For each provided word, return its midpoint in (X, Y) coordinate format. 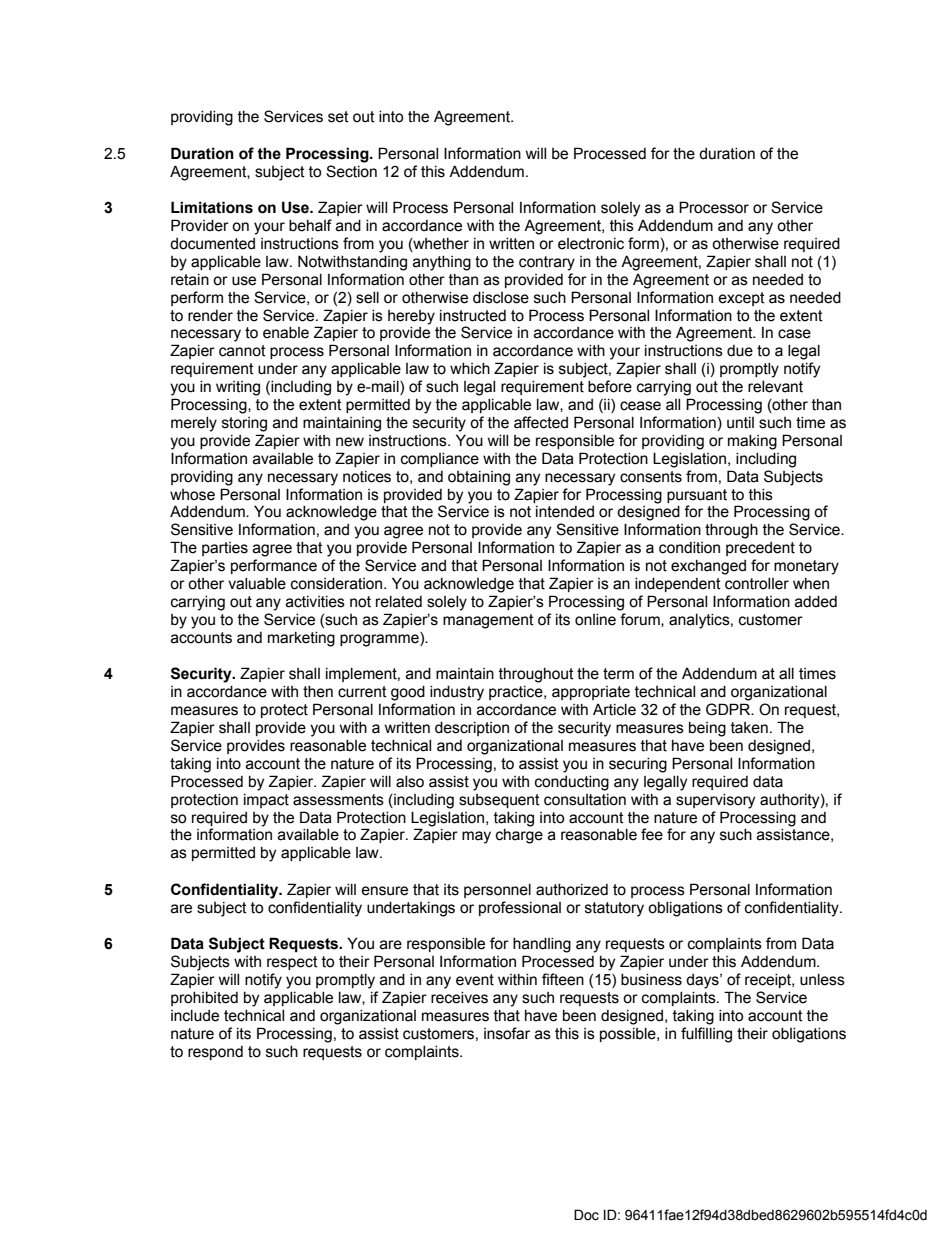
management (488, 621)
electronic (591, 244)
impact (266, 801)
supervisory (715, 801)
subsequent (499, 801)
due (740, 351)
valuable (257, 584)
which (470, 369)
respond (215, 1053)
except (741, 299)
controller (757, 584)
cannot (242, 351)
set (338, 117)
